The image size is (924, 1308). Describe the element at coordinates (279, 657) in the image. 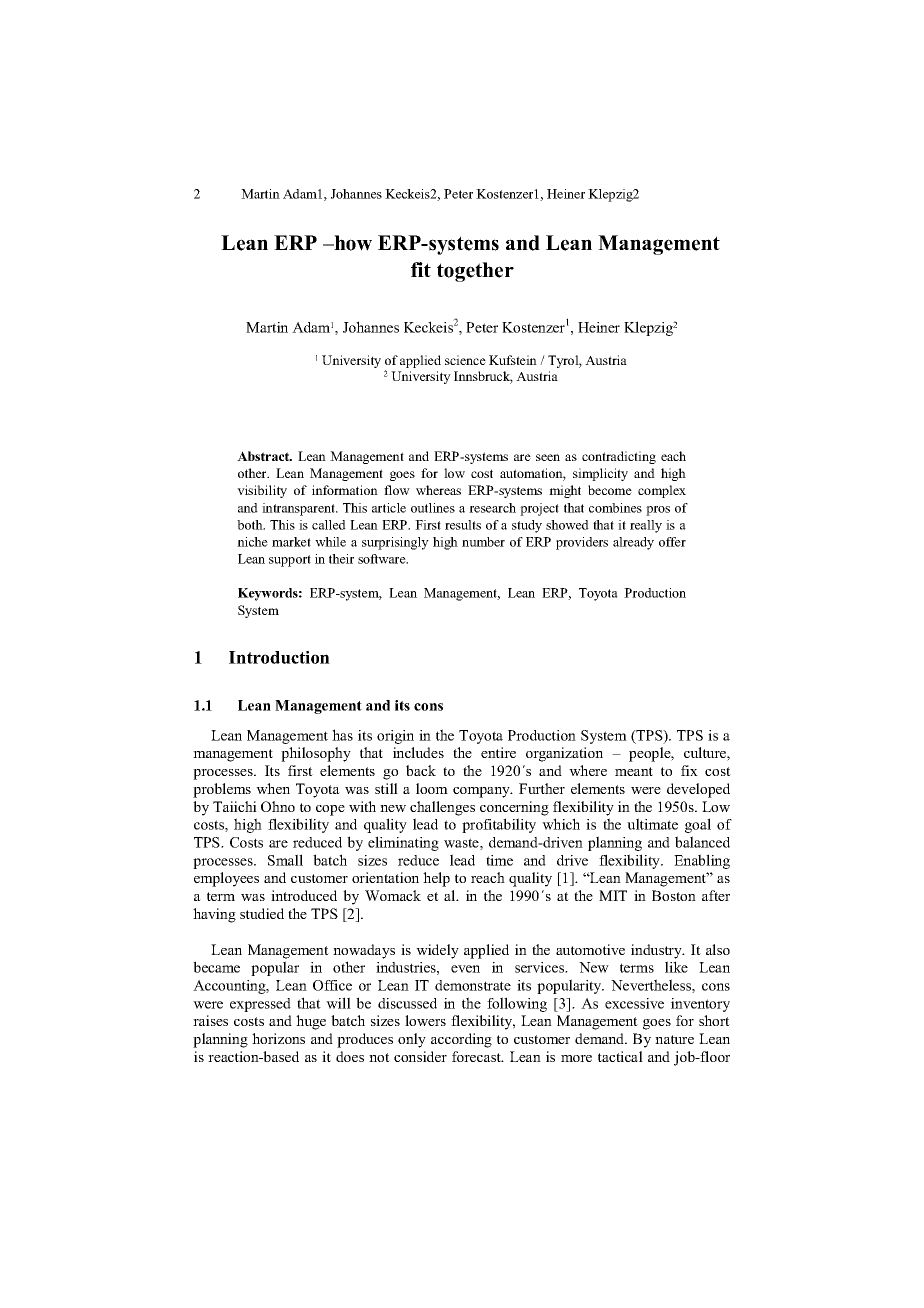

I see `Introduction` at that location.
